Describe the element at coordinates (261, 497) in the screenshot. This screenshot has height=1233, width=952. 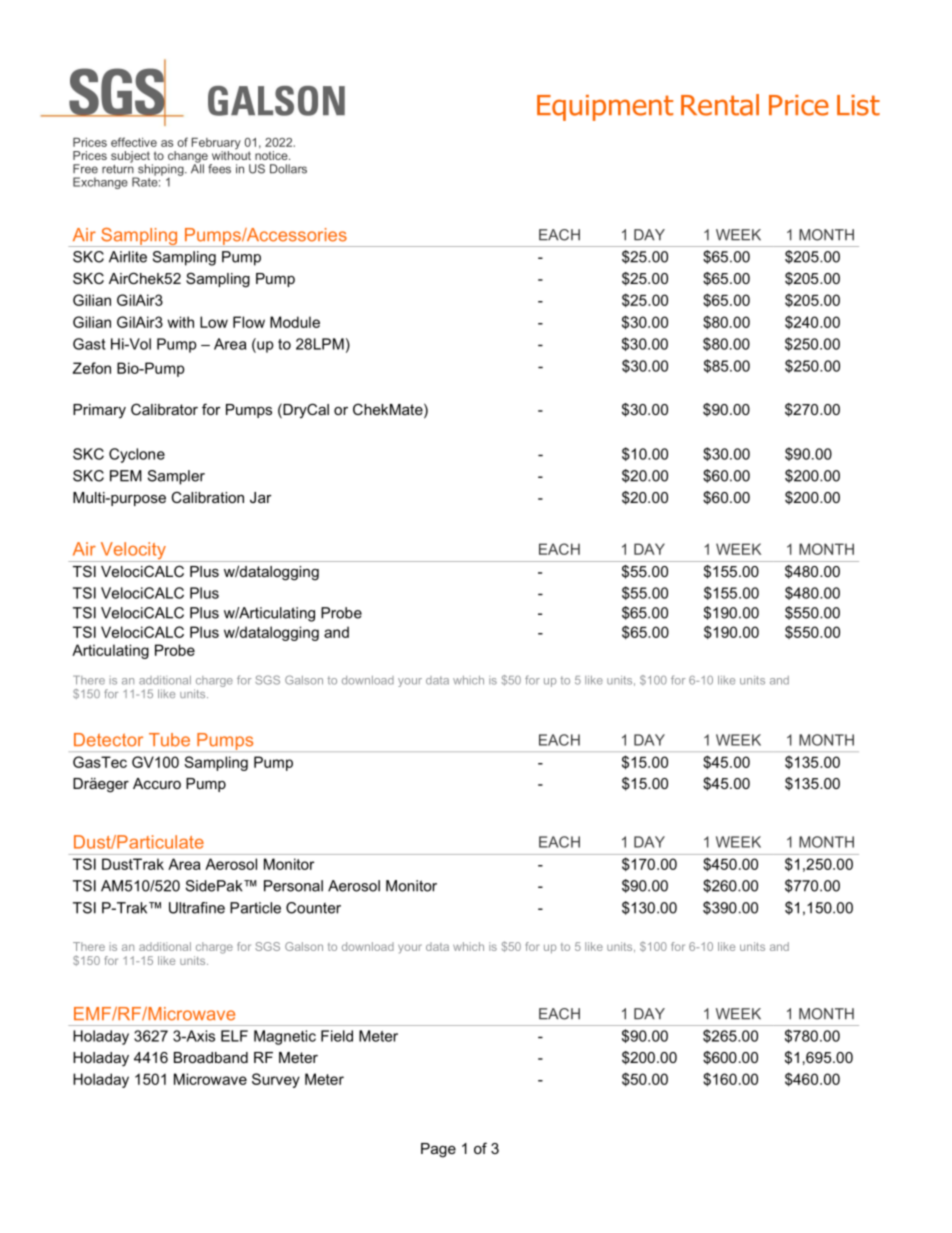
I see `Jar` at that location.
